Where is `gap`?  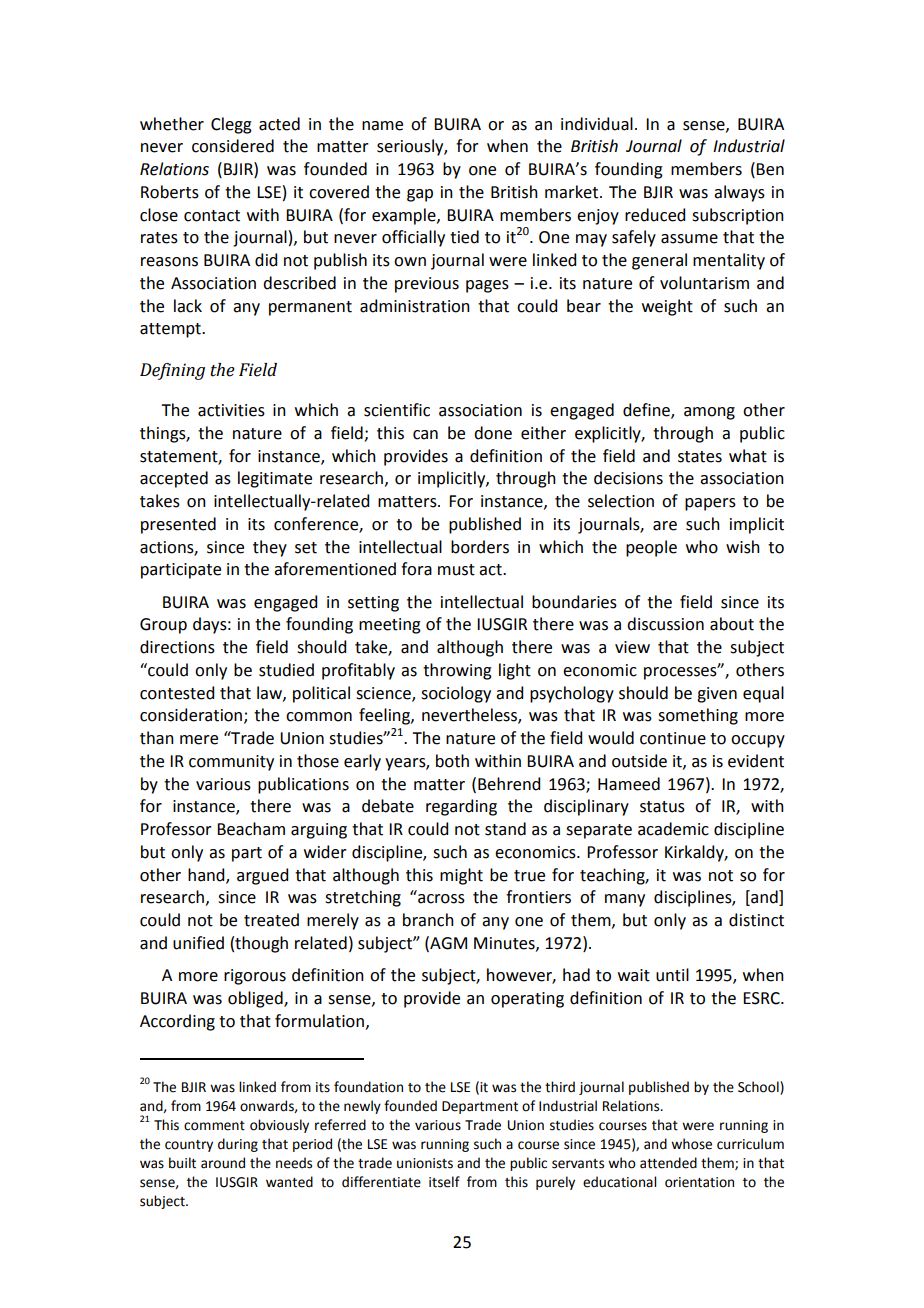 gap is located at coordinates (420, 195).
